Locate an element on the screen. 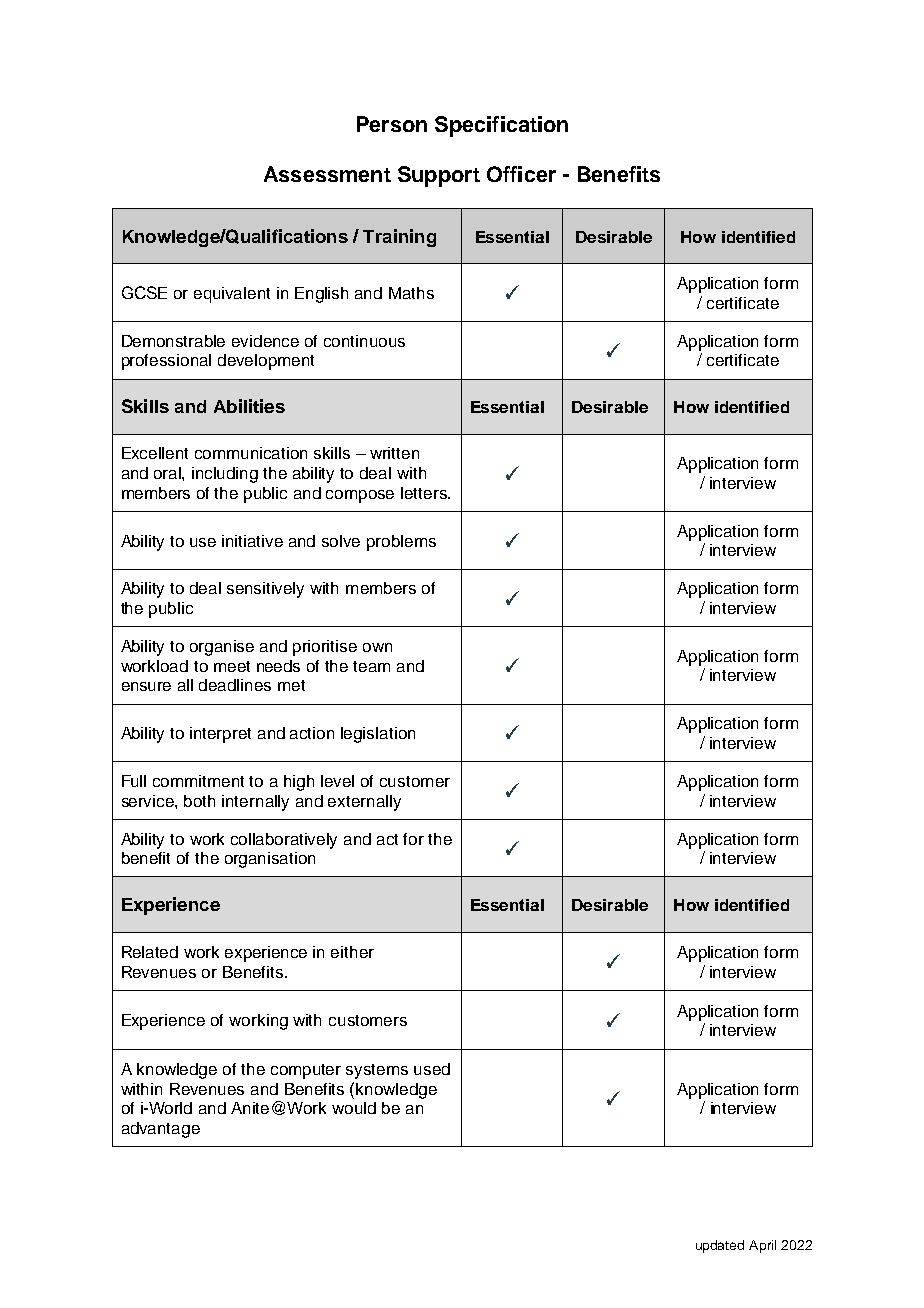 The height and width of the screenshot is (1308, 924). legislation is located at coordinates (378, 735).
